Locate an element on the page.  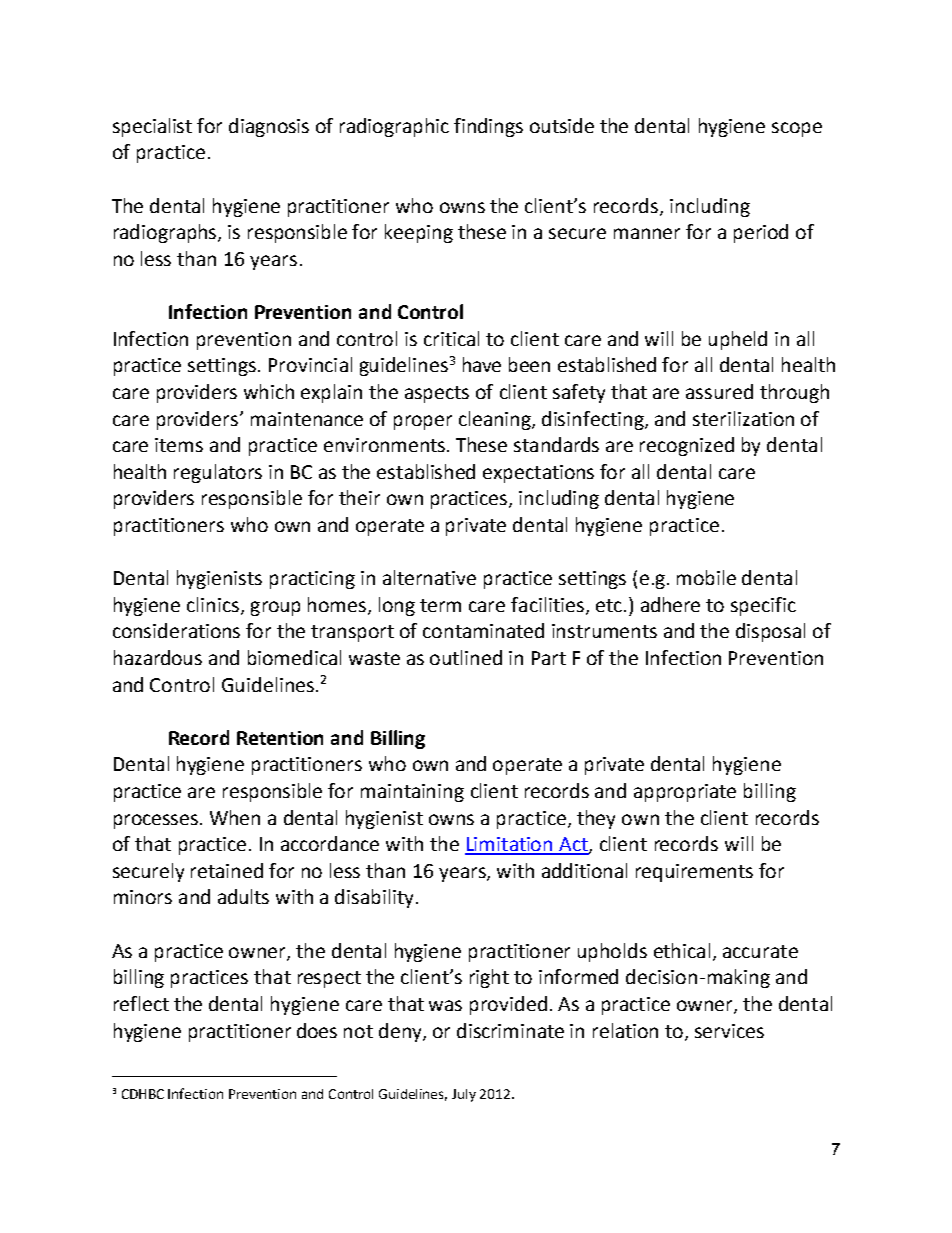
which is located at coordinates (269, 391).
